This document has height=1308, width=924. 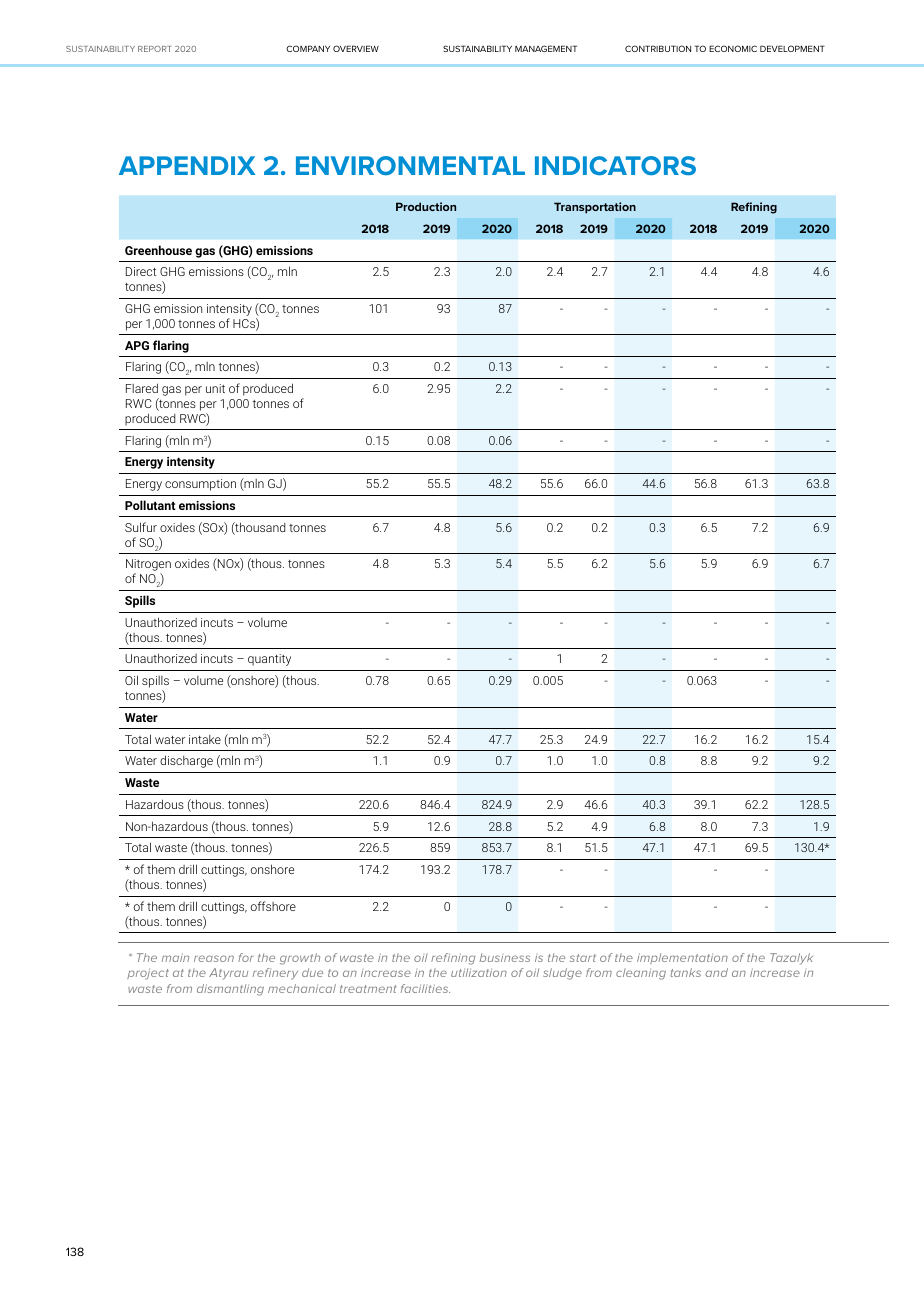 I want to click on INDICATORS, so click(x=615, y=165).
